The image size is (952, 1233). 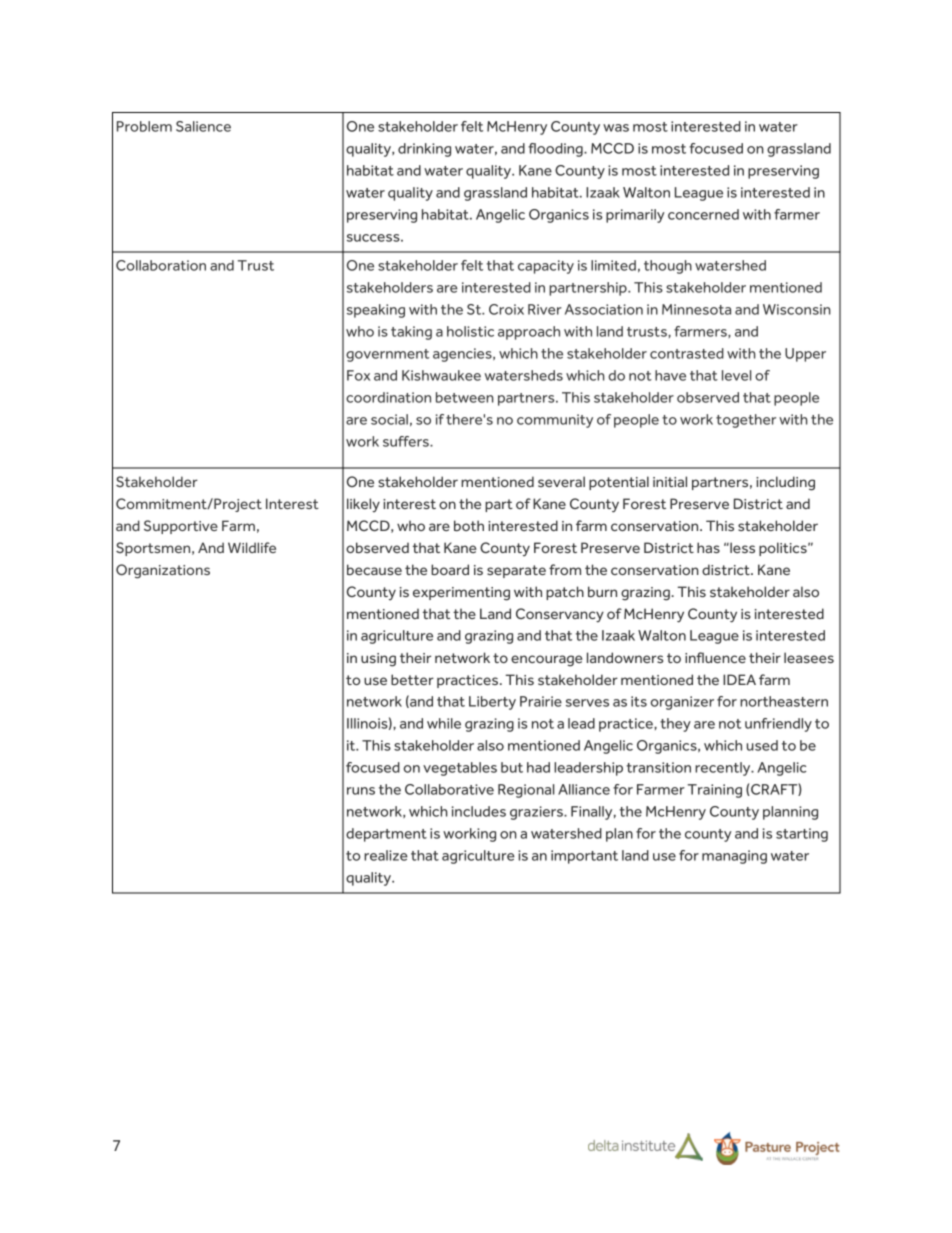 I want to click on Supportive, so click(x=181, y=527).
